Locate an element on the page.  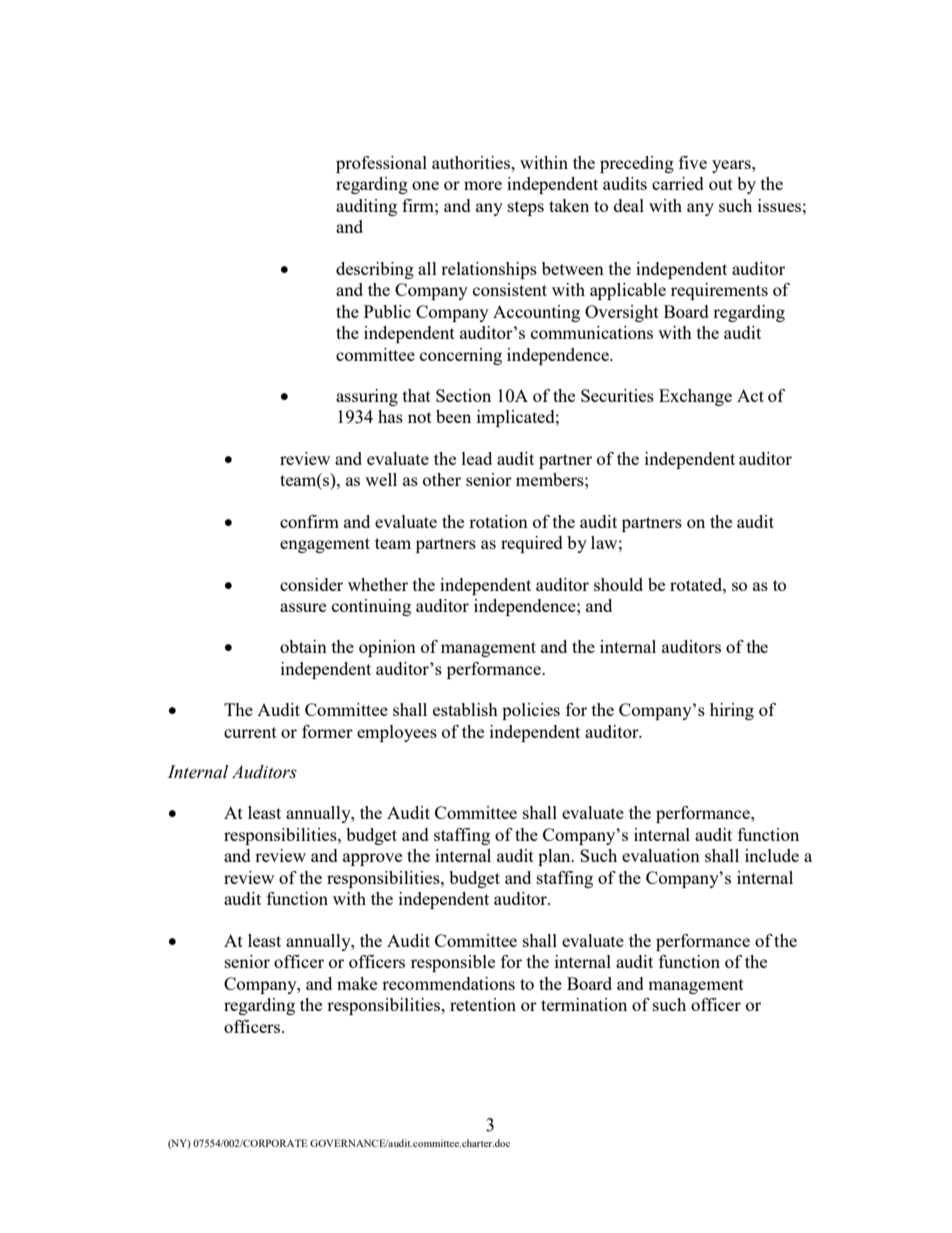
hiring is located at coordinates (732, 711).
